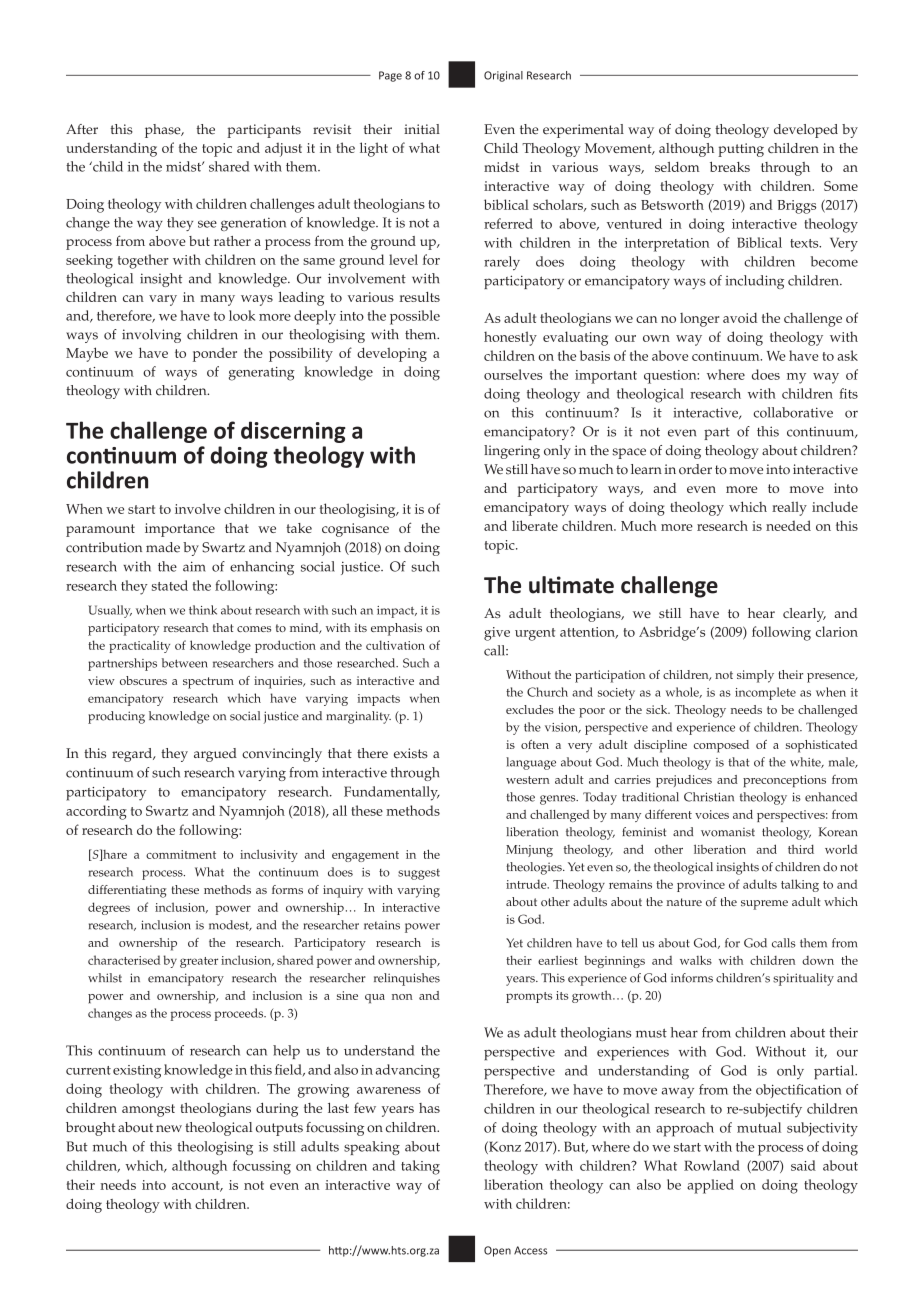  I want to click on Open, so click(497, 1251).
